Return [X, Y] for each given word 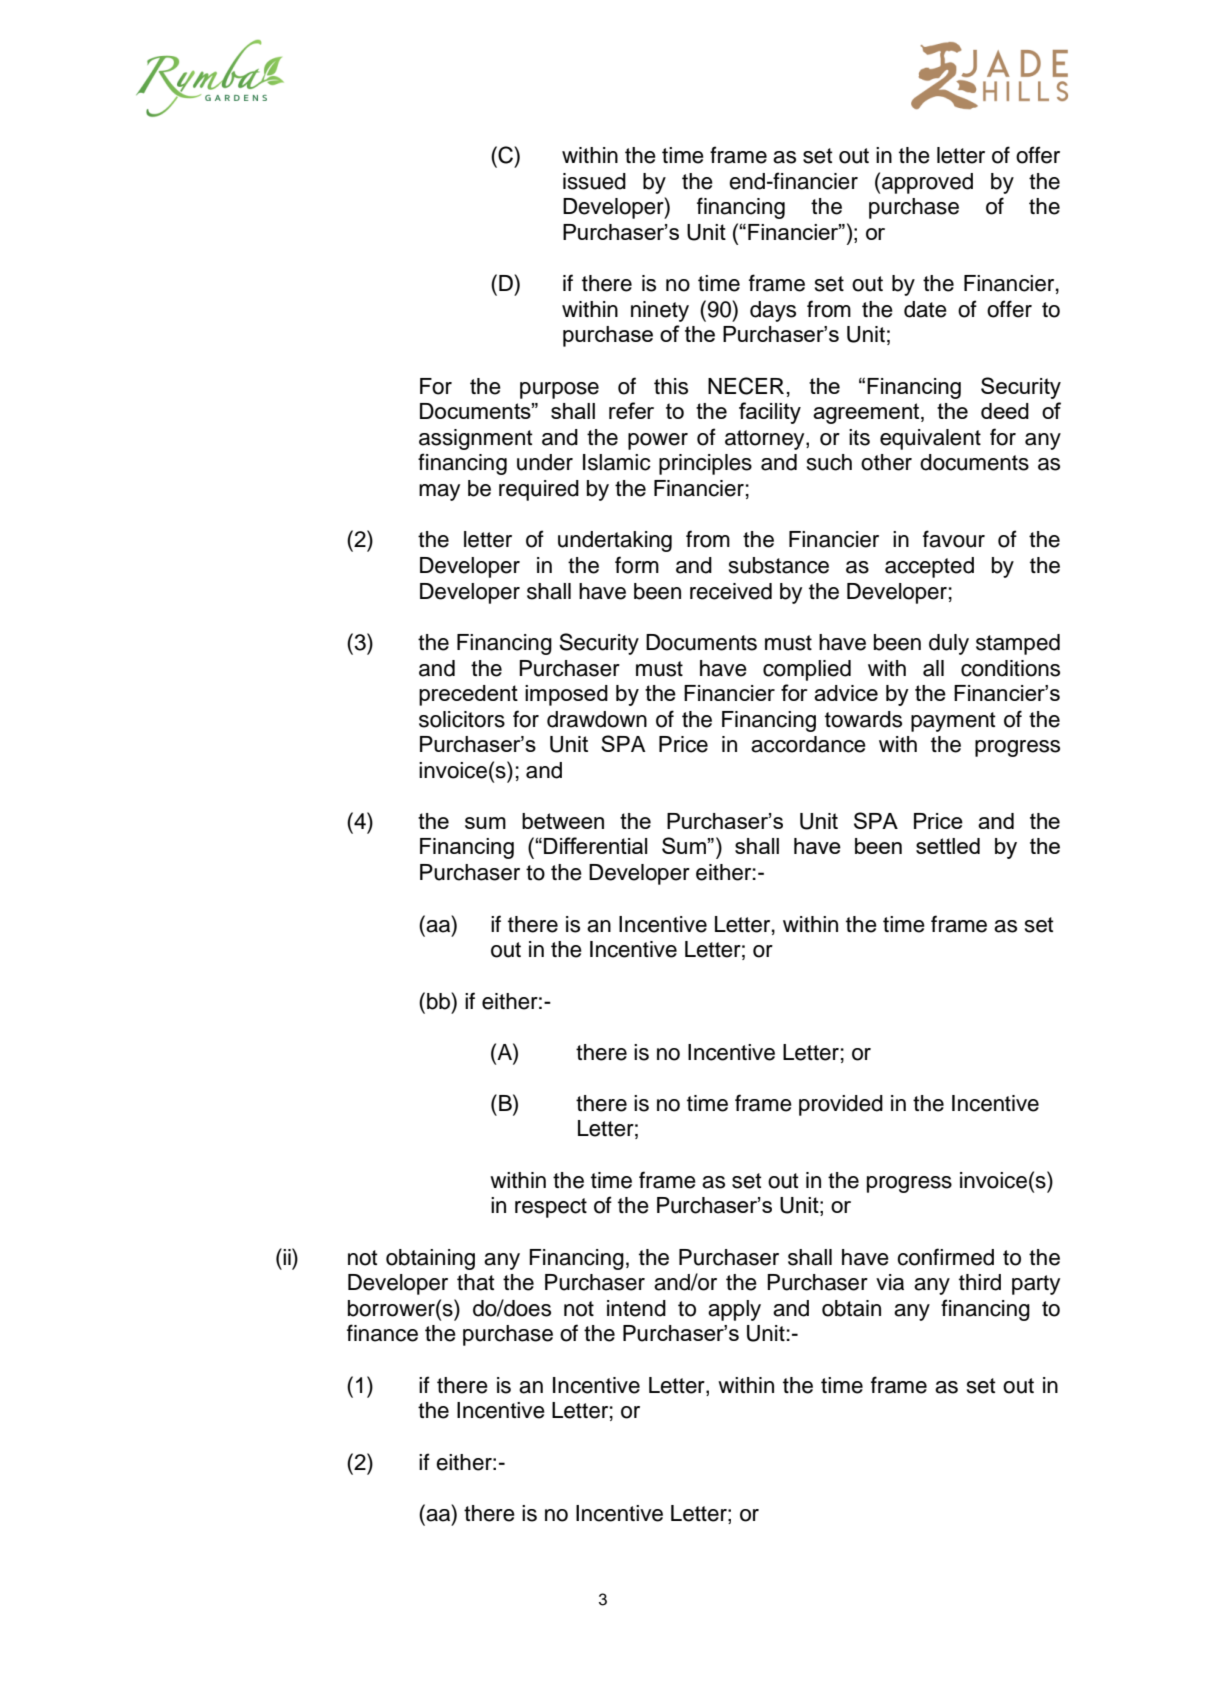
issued [594, 181]
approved [927, 183]
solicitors [462, 719]
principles [705, 464]
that [476, 1282]
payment [953, 722]
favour [954, 539]
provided [841, 1105]
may [439, 492]
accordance [808, 744]
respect [551, 1208]
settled [948, 846]
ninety [660, 311]
